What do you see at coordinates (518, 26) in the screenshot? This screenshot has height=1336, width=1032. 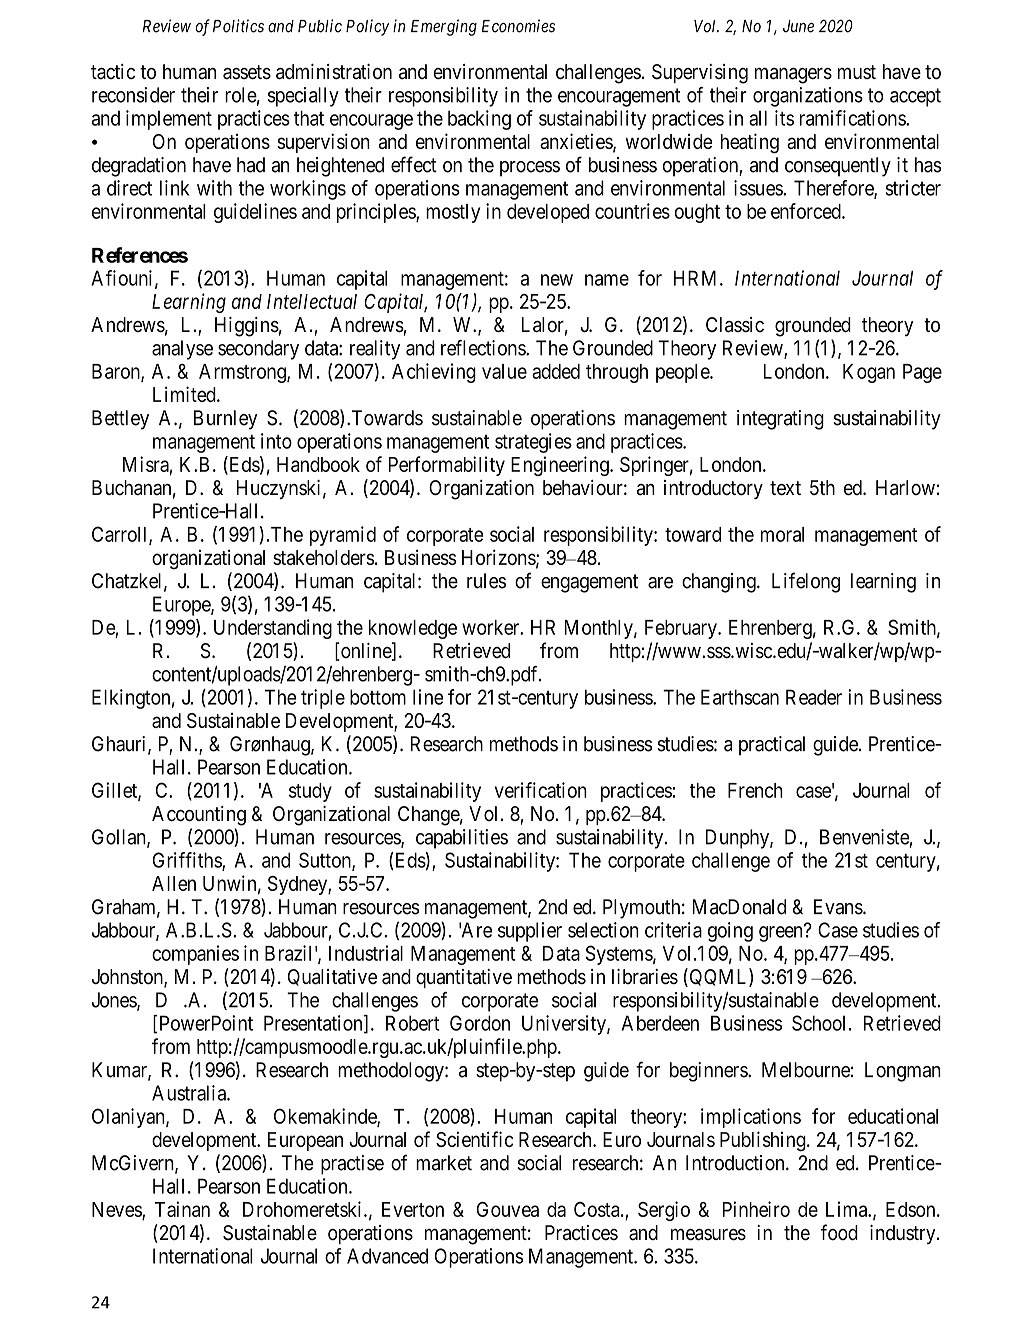 I see `Economies` at bounding box center [518, 26].
